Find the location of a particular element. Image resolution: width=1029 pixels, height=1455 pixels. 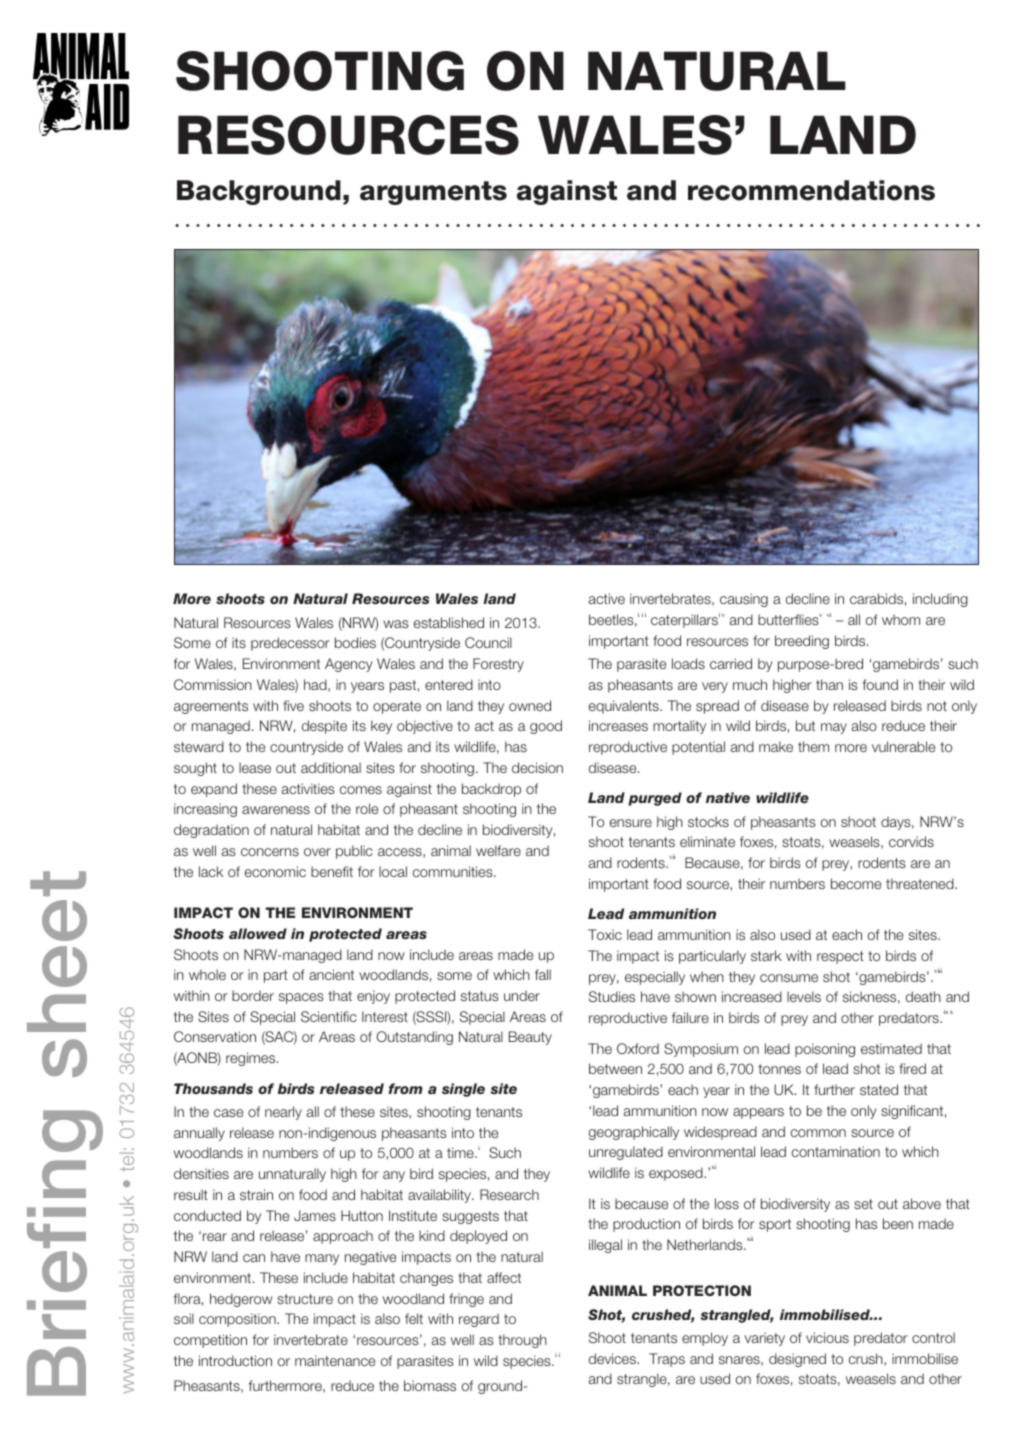

arguments is located at coordinates (433, 193).
